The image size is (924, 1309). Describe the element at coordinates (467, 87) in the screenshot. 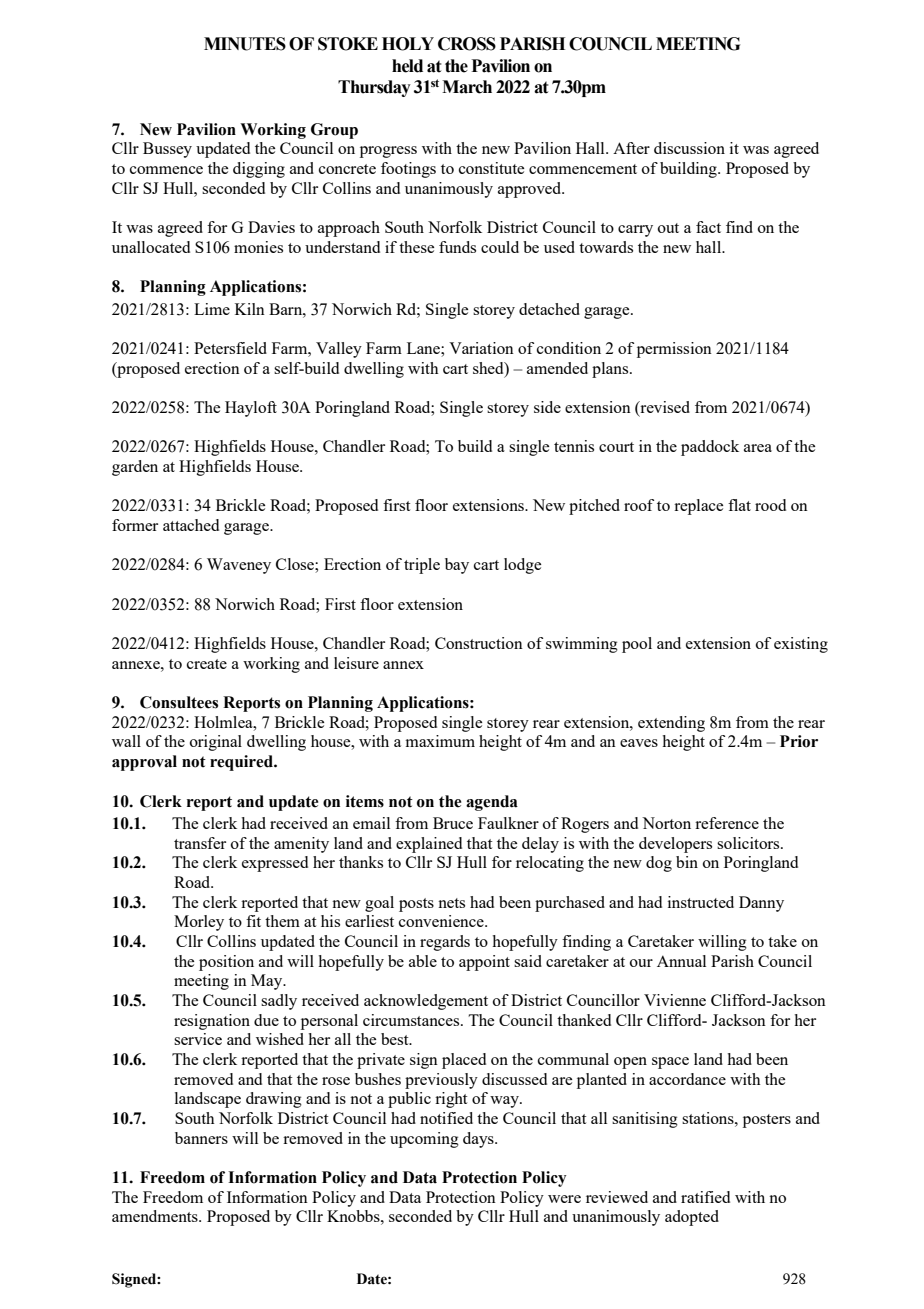

I see `March` at that location.
